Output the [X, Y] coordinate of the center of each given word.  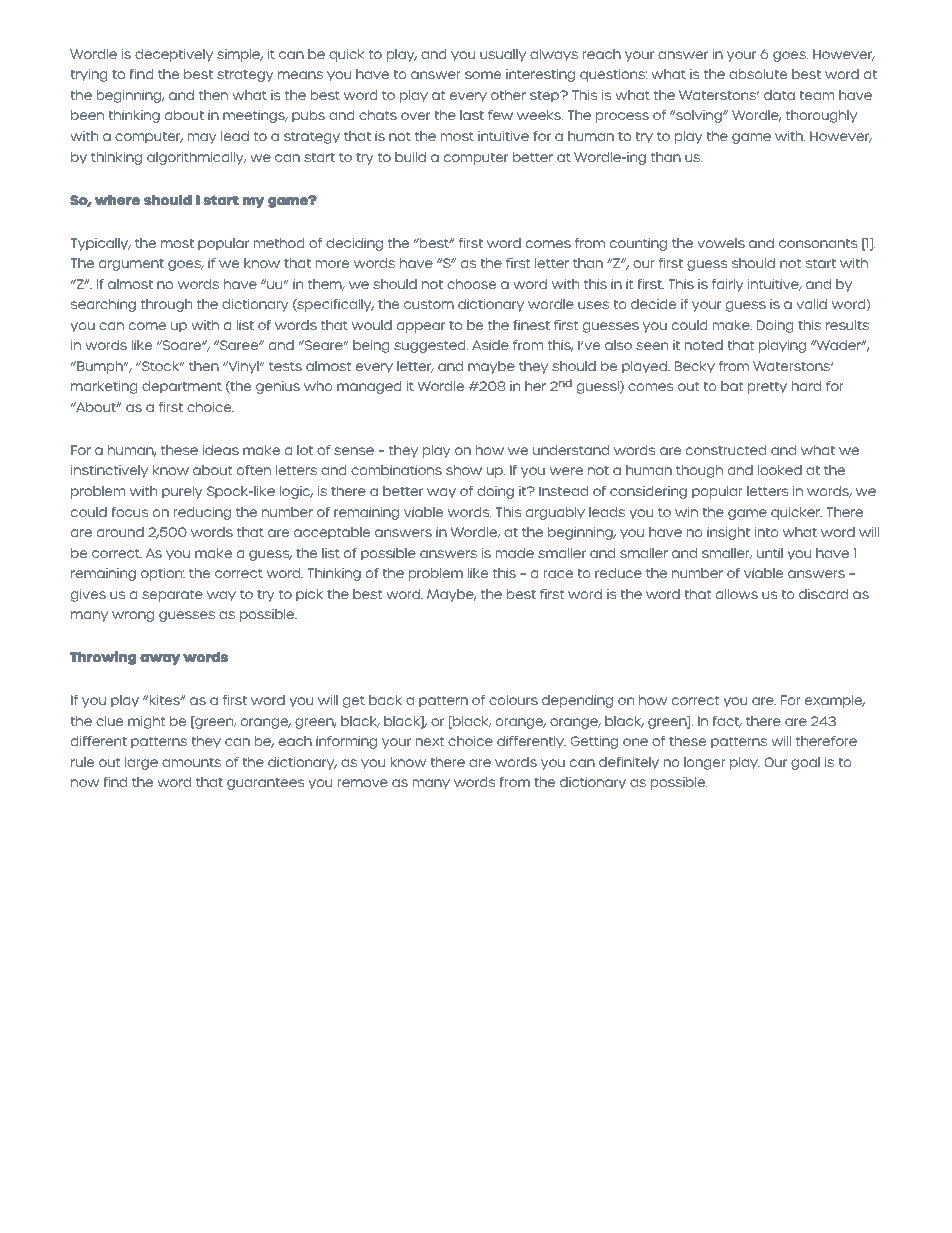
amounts [191, 762]
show [464, 470]
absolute [758, 74]
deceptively [174, 55]
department [182, 387]
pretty [767, 388]
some [483, 75]
